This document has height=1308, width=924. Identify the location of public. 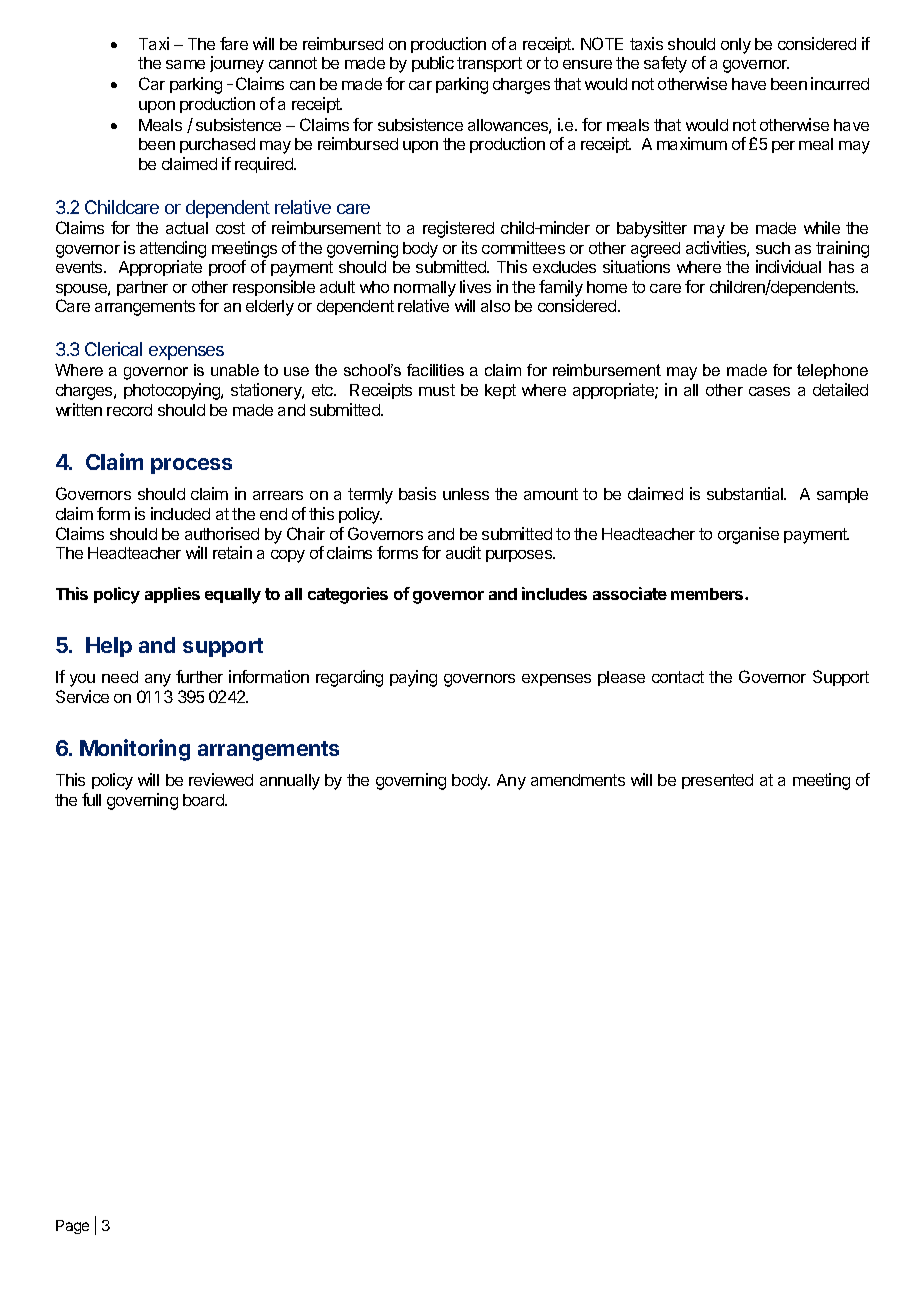
(433, 64).
